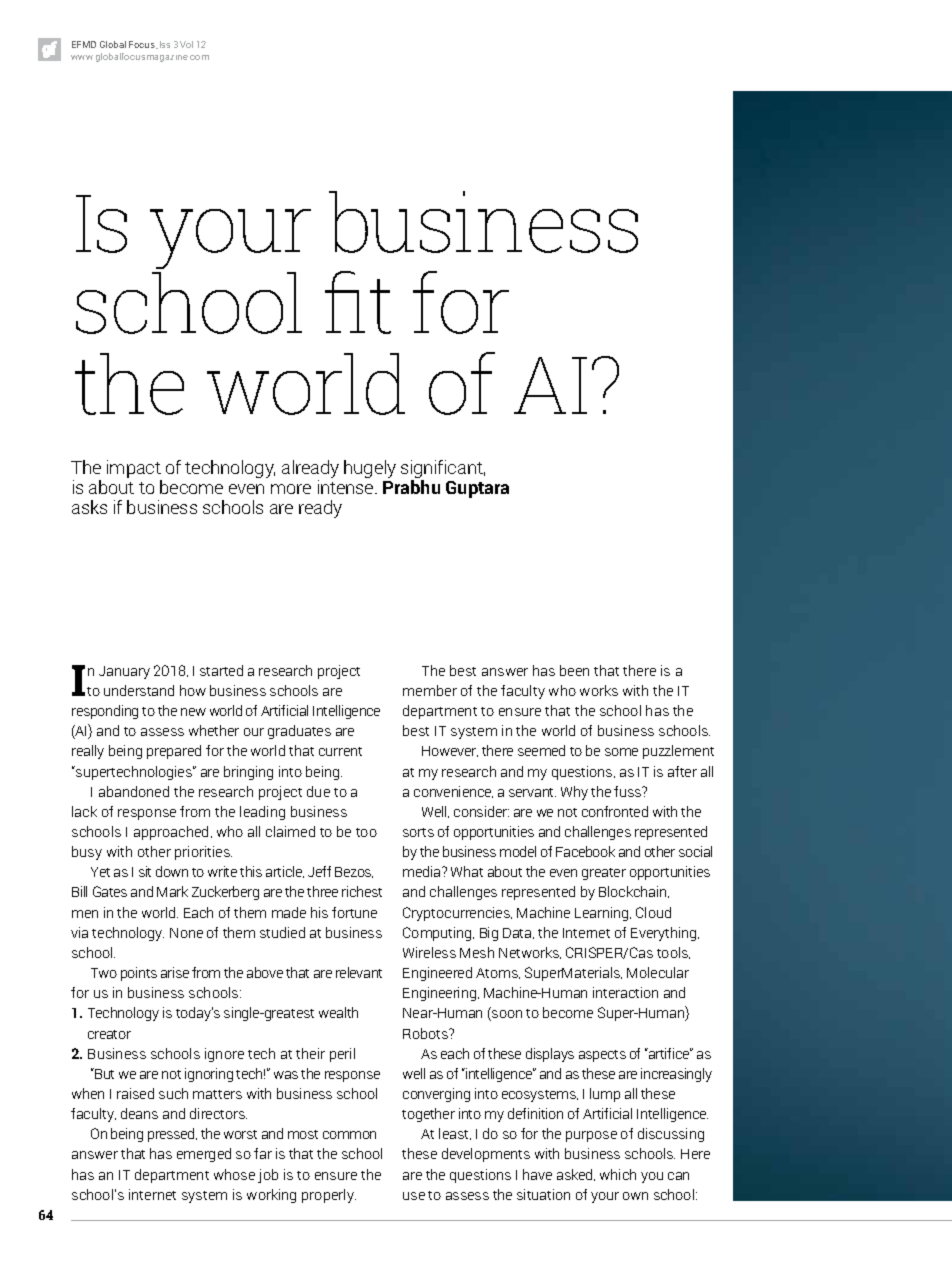 The image size is (952, 1262). What do you see at coordinates (429, 952) in the screenshot?
I see `Wireless` at bounding box center [429, 952].
